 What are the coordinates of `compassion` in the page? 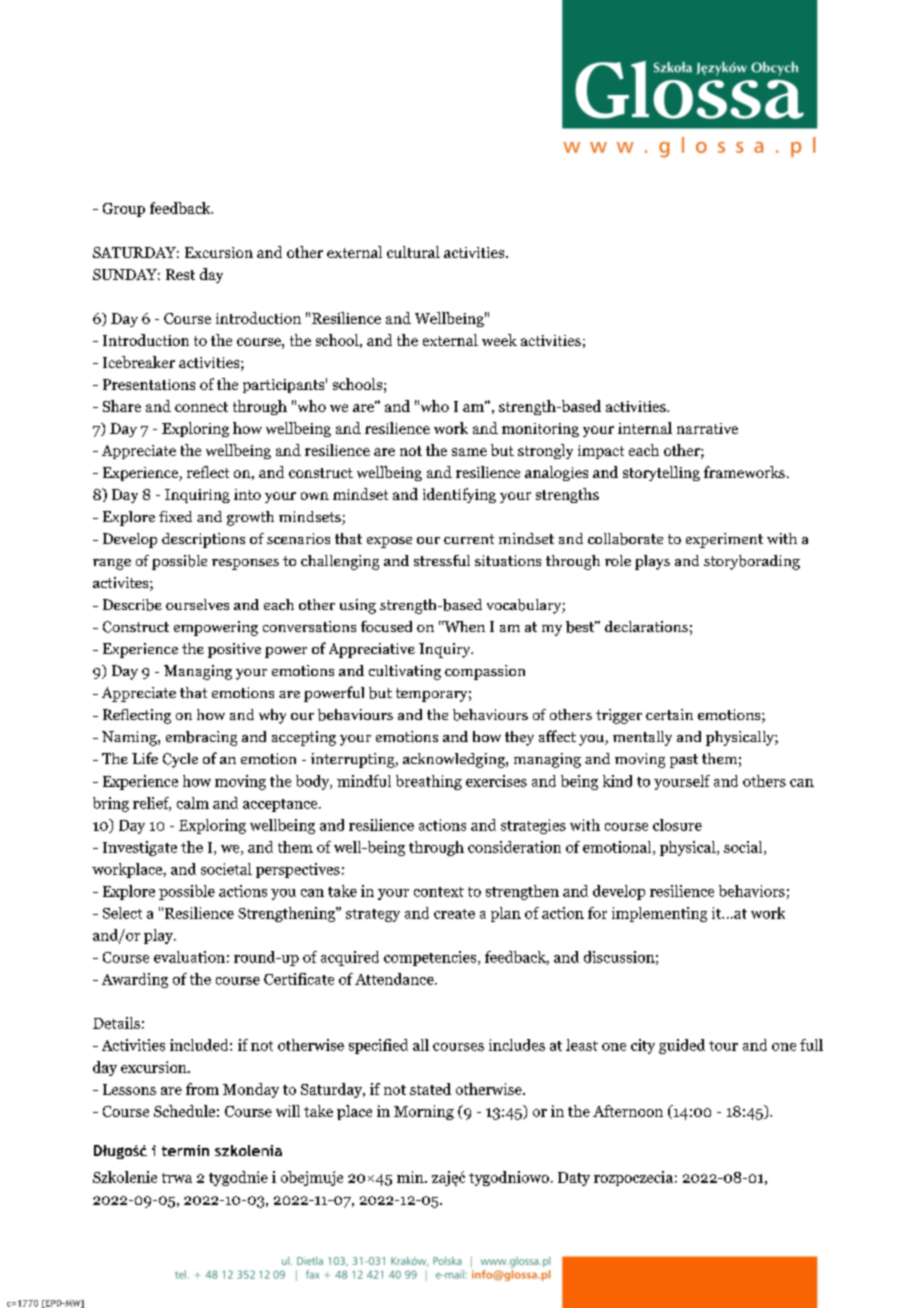 It's located at (485, 672).
